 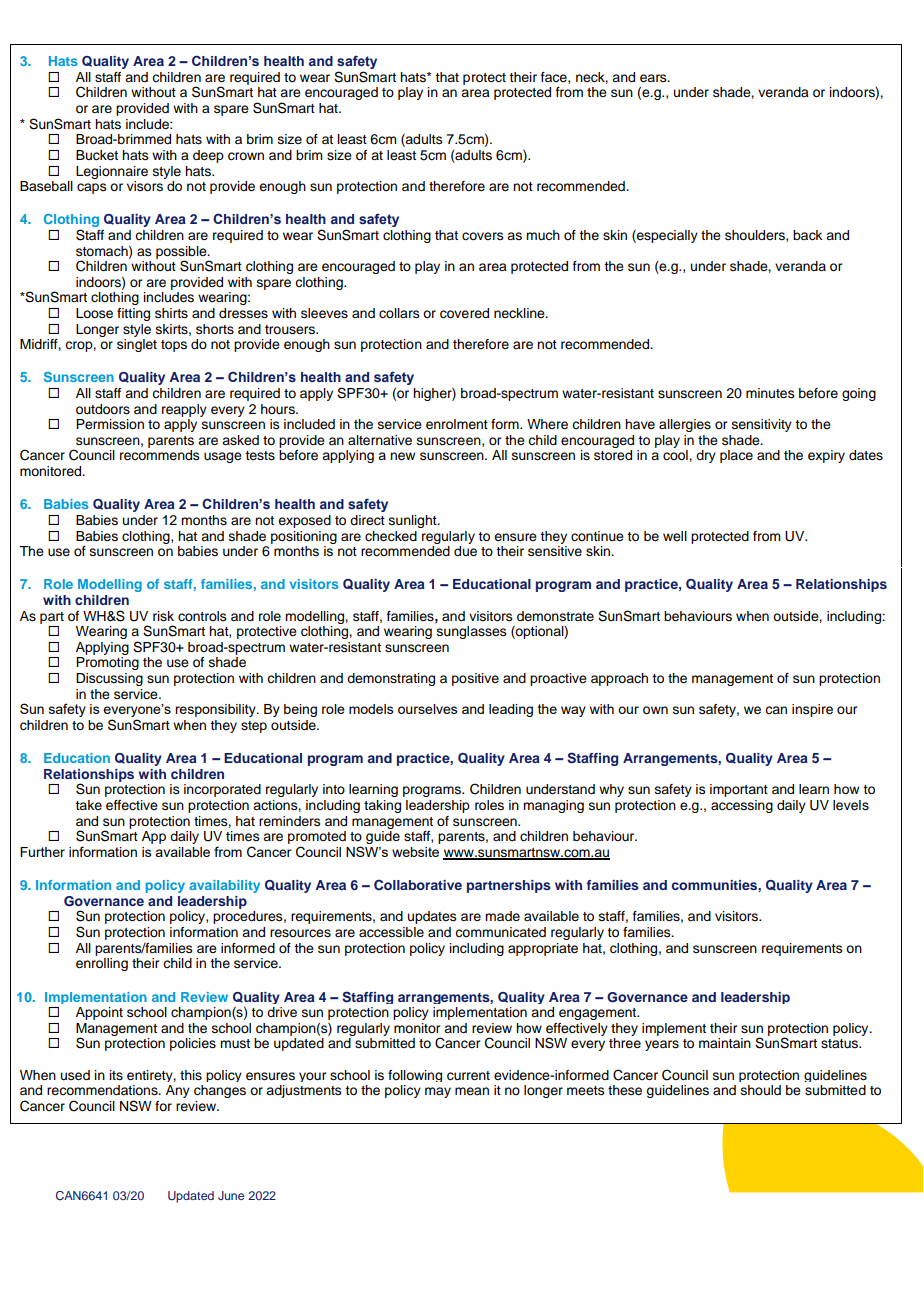 What do you see at coordinates (145, 186) in the screenshot?
I see `visors` at bounding box center [145, 186].
